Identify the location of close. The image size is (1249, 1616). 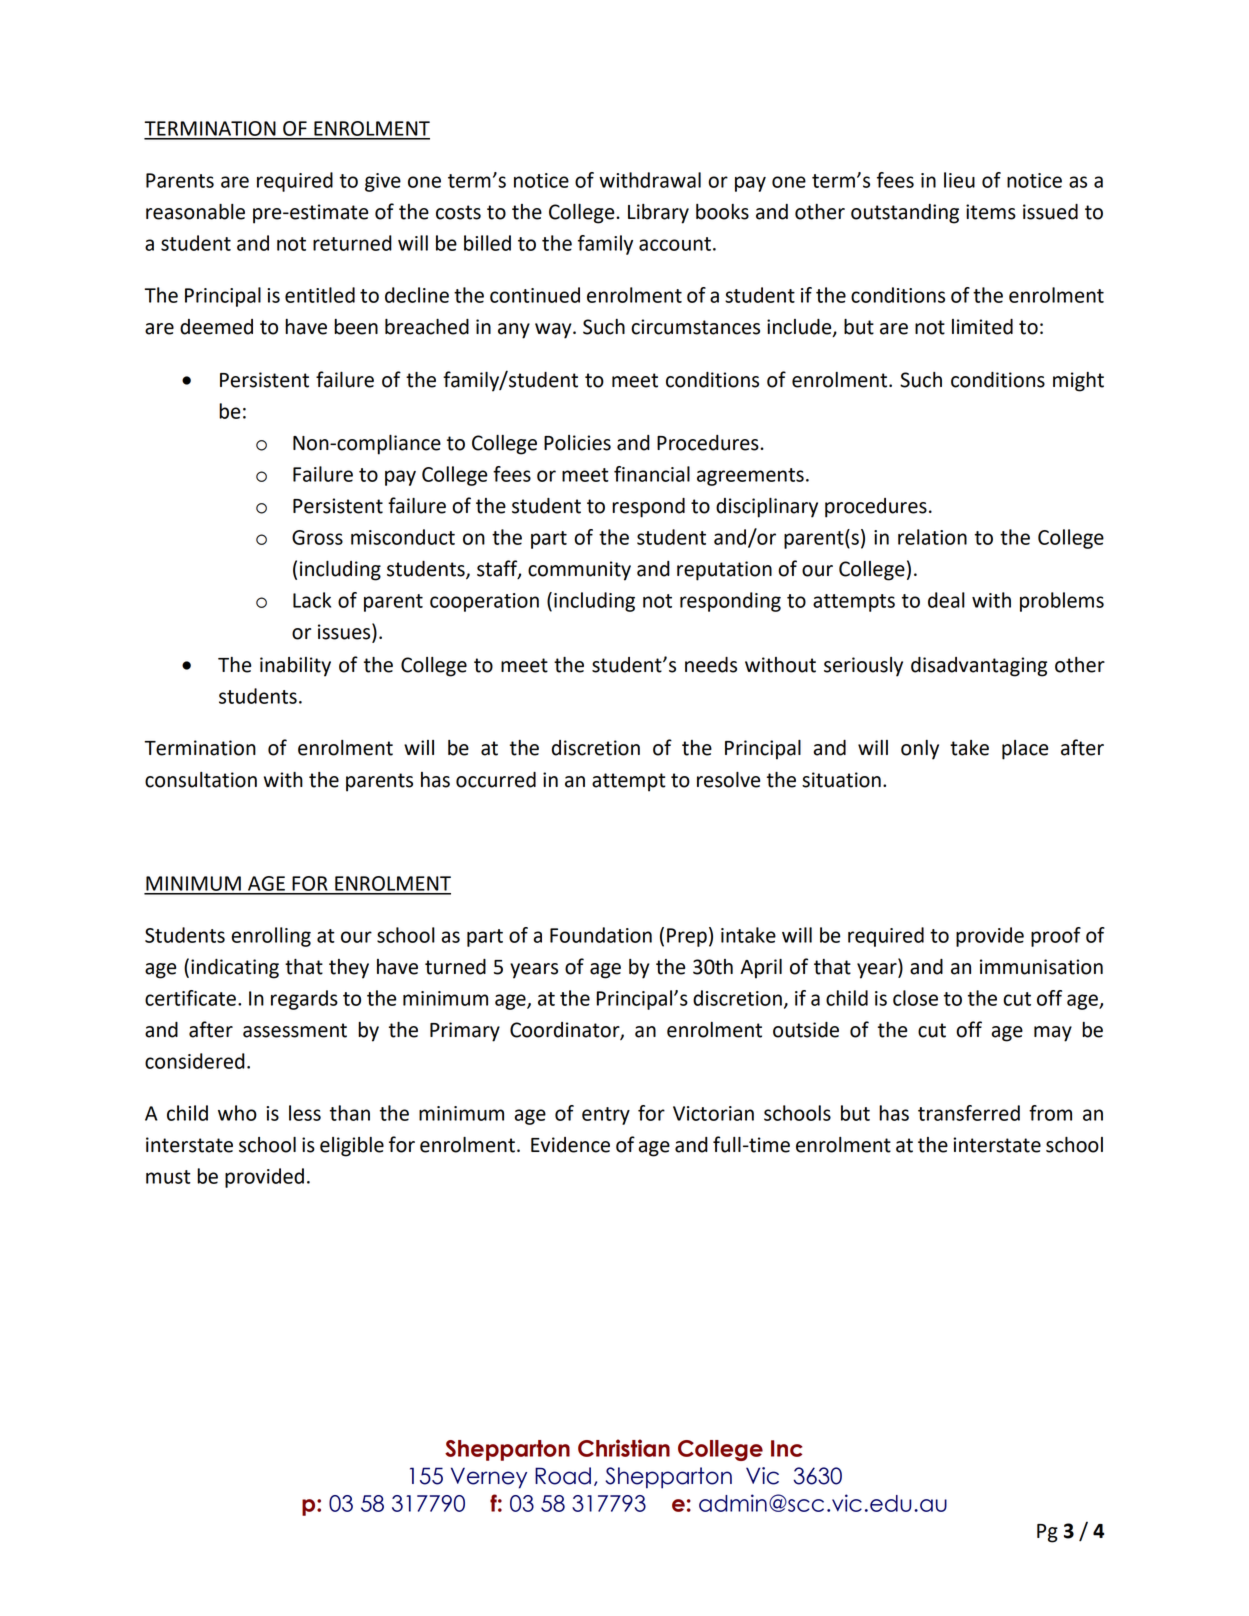
(915, 998).
